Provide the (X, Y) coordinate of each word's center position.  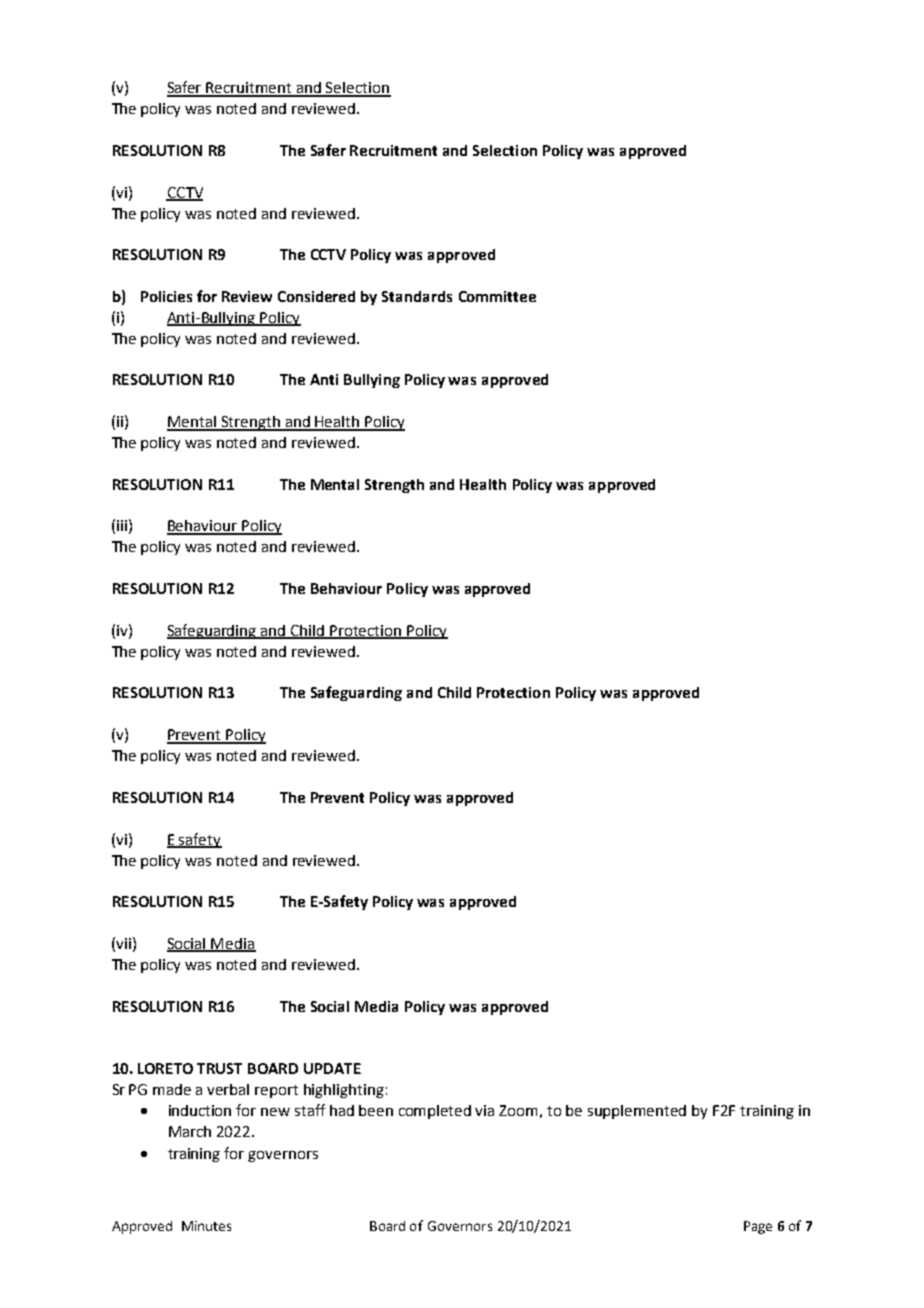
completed (435, 1112)
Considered (316, 296)
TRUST (219, 1068)
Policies (166, 296)
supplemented (637, 1112)
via (484, 1110)
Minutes (206, 1226)
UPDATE (332, 1068)
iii (122, 525)
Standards (417, 296)
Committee (497, 296)
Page (758, 1227)
